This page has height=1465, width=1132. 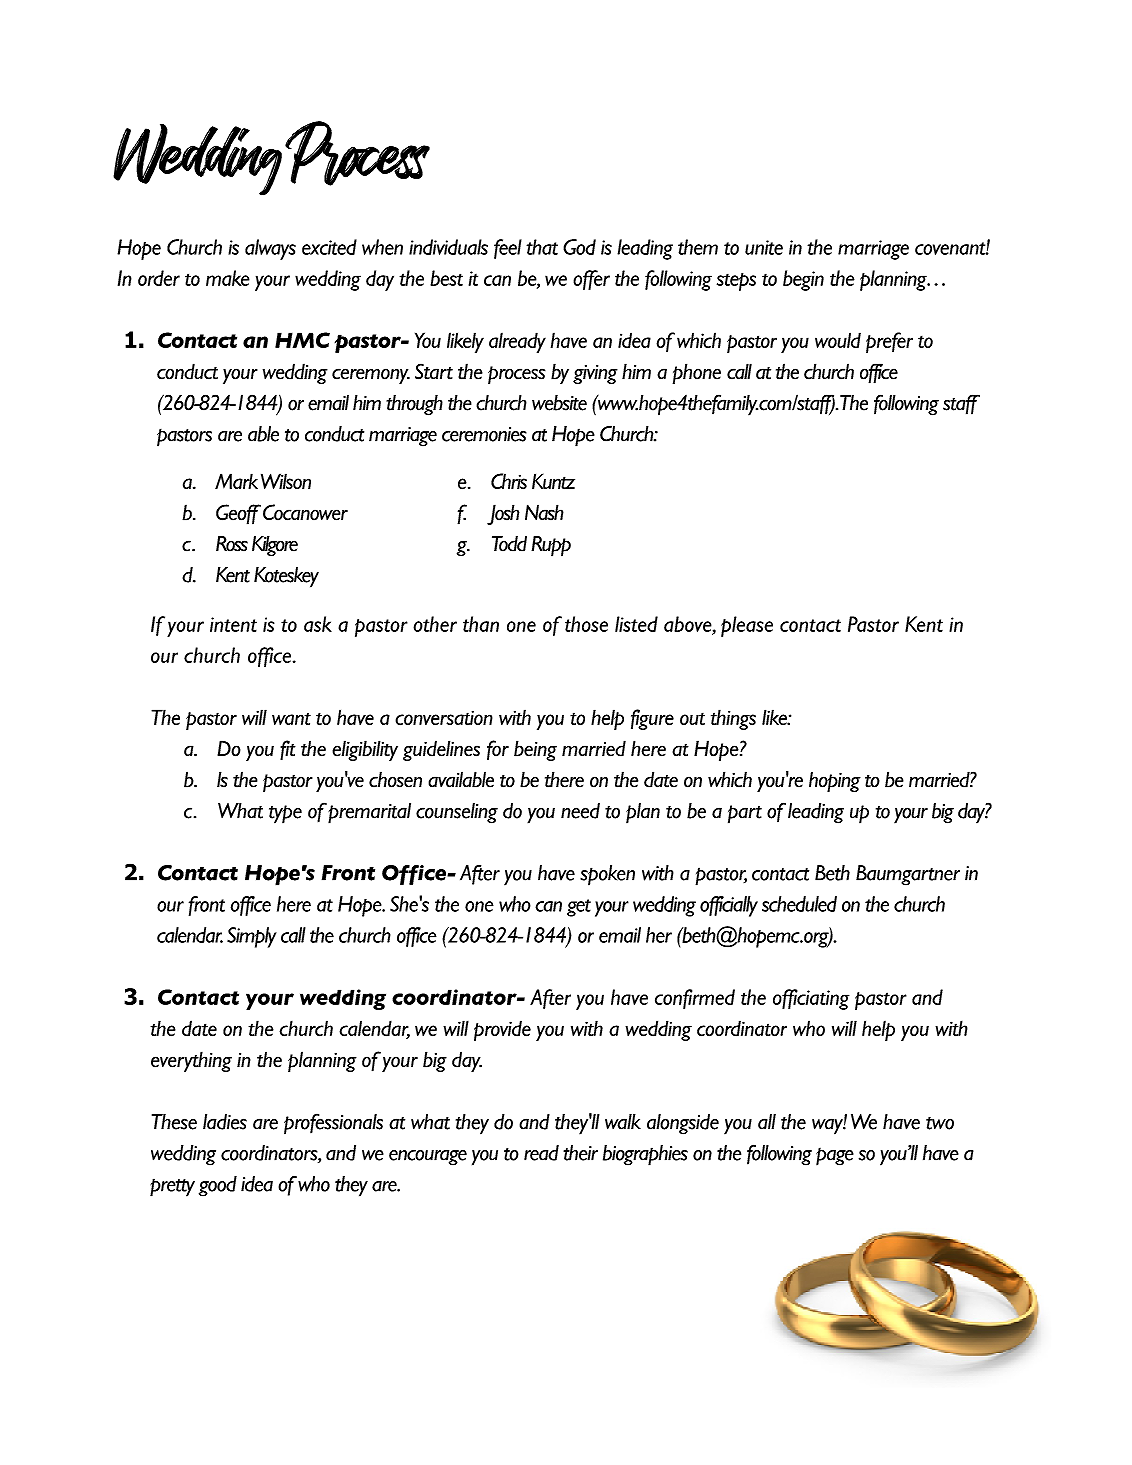 What do you see at coordinates (747, 626) in the page?
I see `please` at bounding box center [747, 626].
